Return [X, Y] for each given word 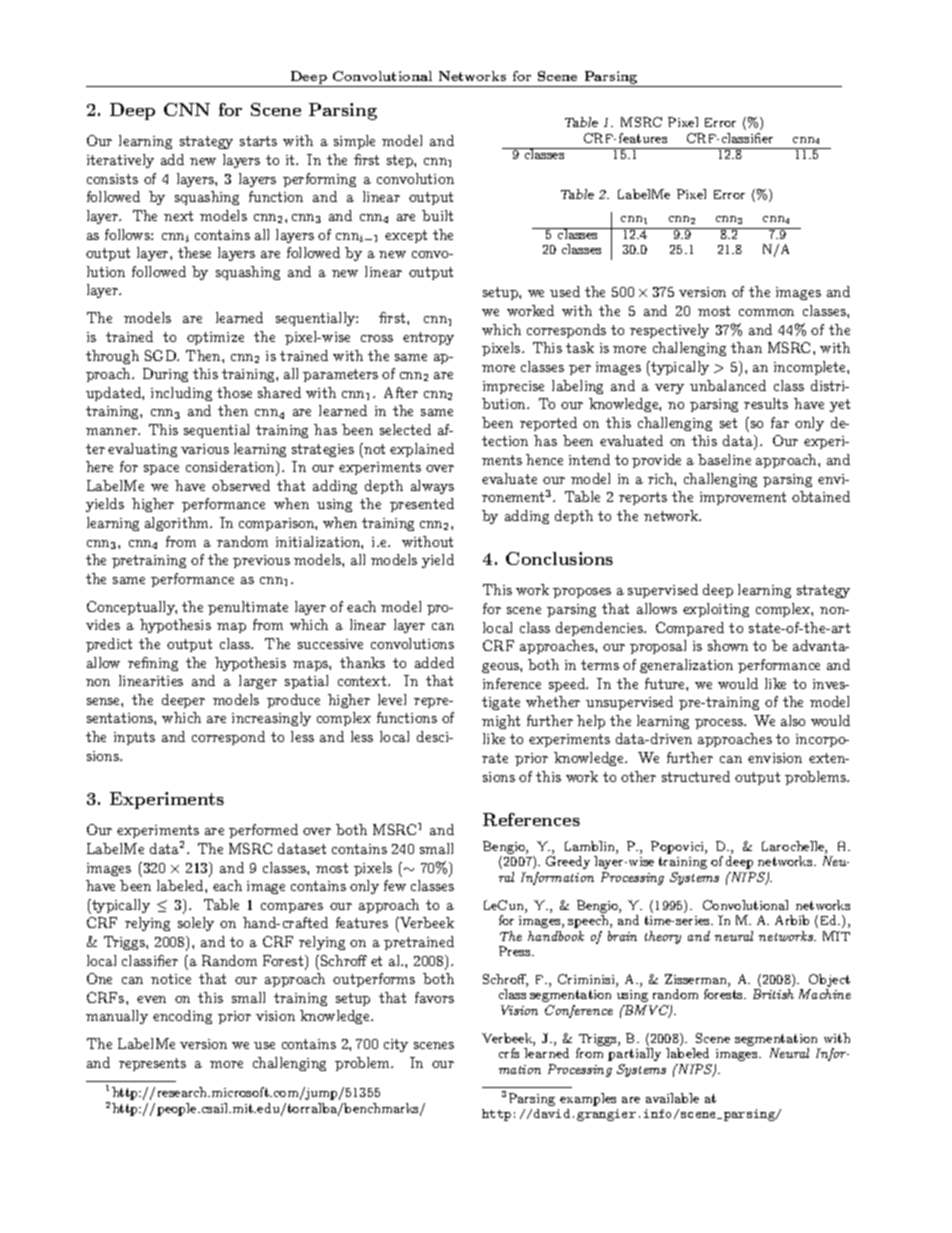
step [401, 161]
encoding [182, 1017]
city [396, 1045]
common [766, 312]
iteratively [120, 161]
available [672, 1098]
